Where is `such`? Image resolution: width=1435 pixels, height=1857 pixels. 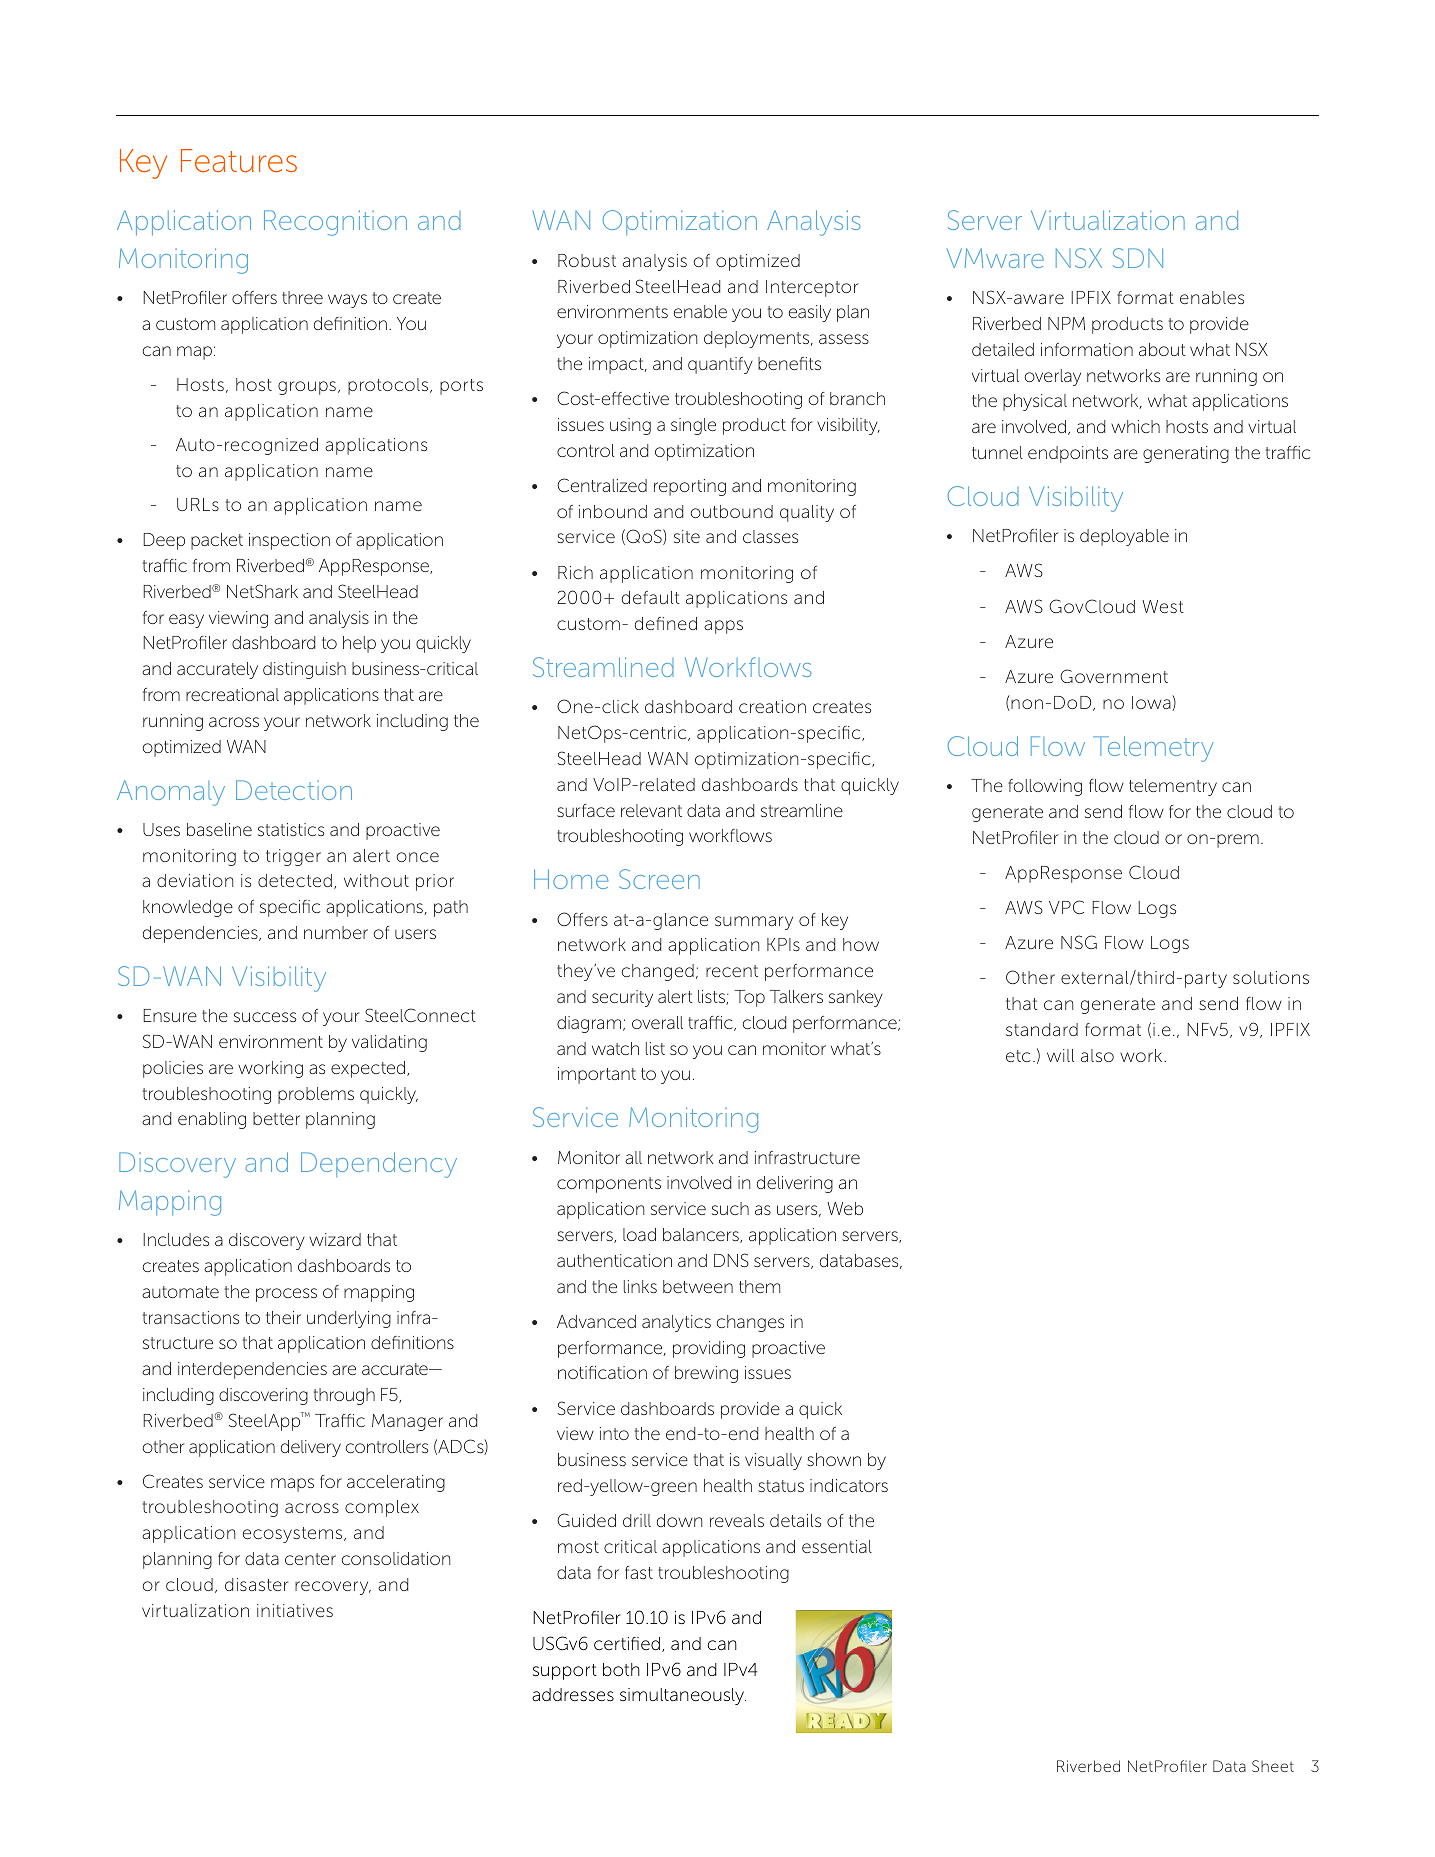 such is located at coordinates (730, 1208).
